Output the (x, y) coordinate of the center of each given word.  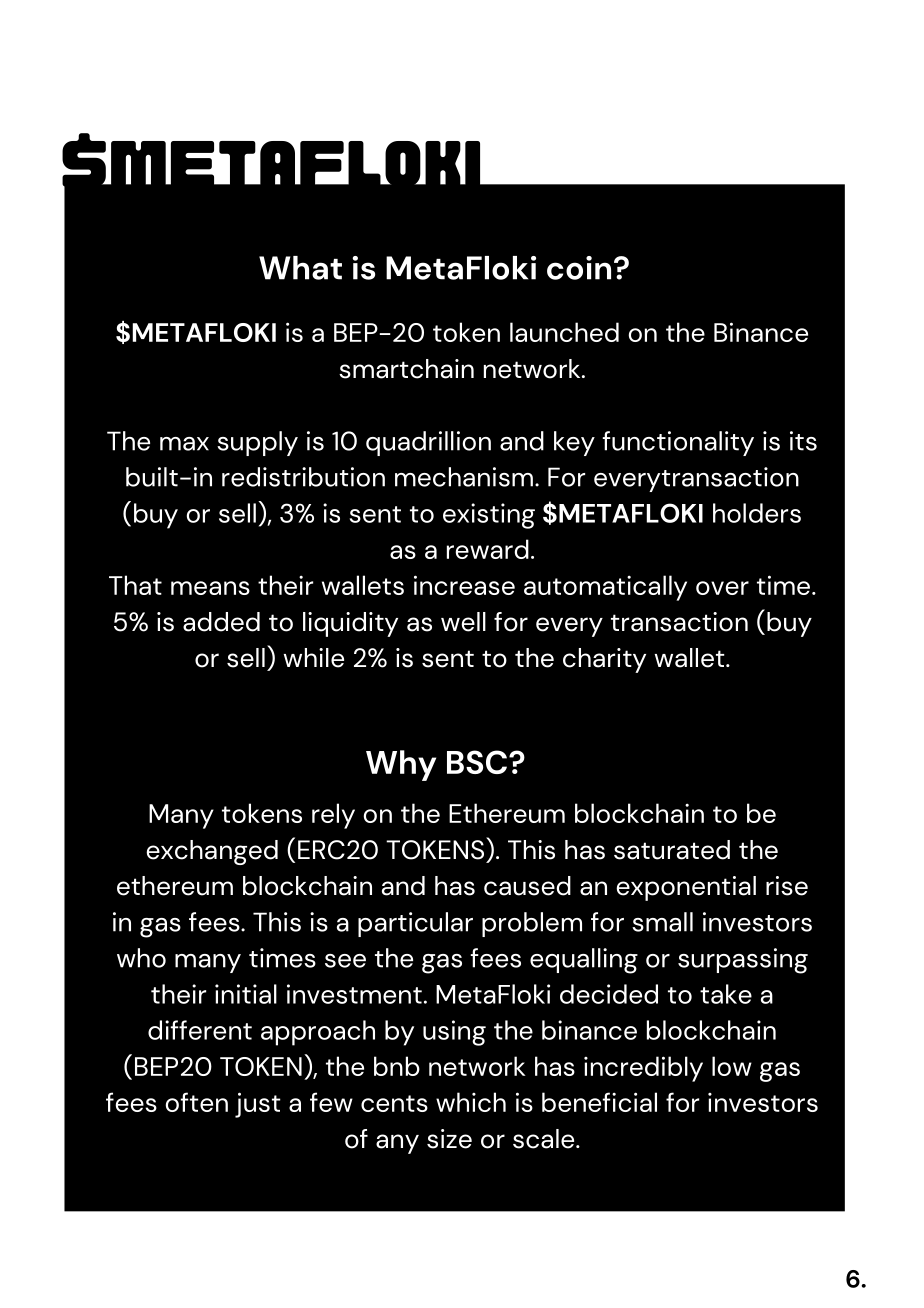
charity (604, 660)
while (314, 658)
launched (564, 332)
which (471, 1102)
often (196, 1102)
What (300, 268)
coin (579, 268)
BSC (478, 762)
